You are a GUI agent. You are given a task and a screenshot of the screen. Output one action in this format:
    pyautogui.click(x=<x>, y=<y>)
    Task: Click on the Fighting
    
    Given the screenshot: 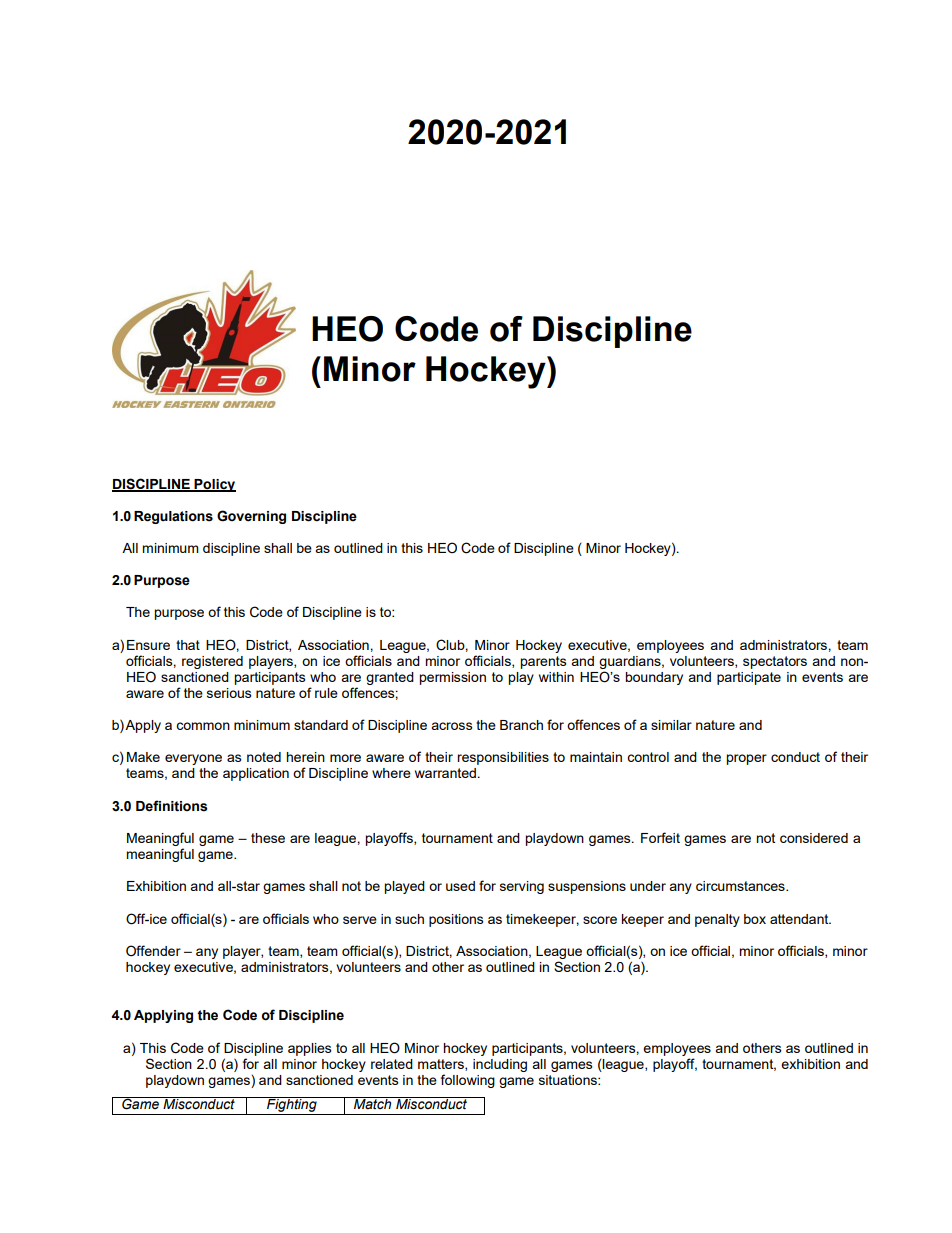 What is the action you would take?
    pyautogui.click(x=292, y=1106)
